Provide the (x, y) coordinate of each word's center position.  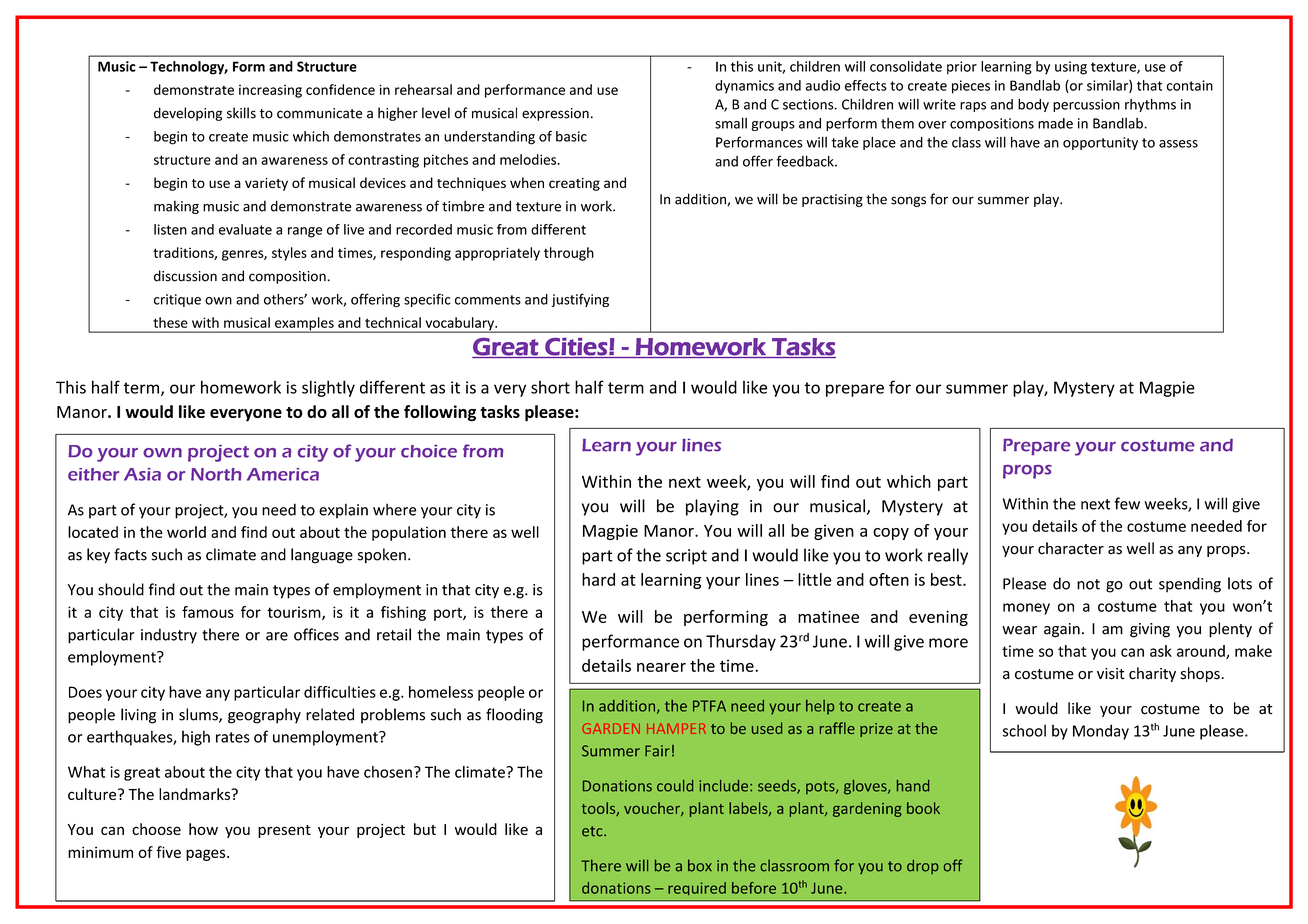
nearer (661, 667)
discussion (185, 276)
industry (169, 636)
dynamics (744, 87)
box (700, 865)
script (686, 557)
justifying (580, 300)
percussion (1086, 105)
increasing (270, 91)
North (216, 474)
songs (908, 201)
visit (1111, 674)
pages (207, 855)
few (1127, 503)
